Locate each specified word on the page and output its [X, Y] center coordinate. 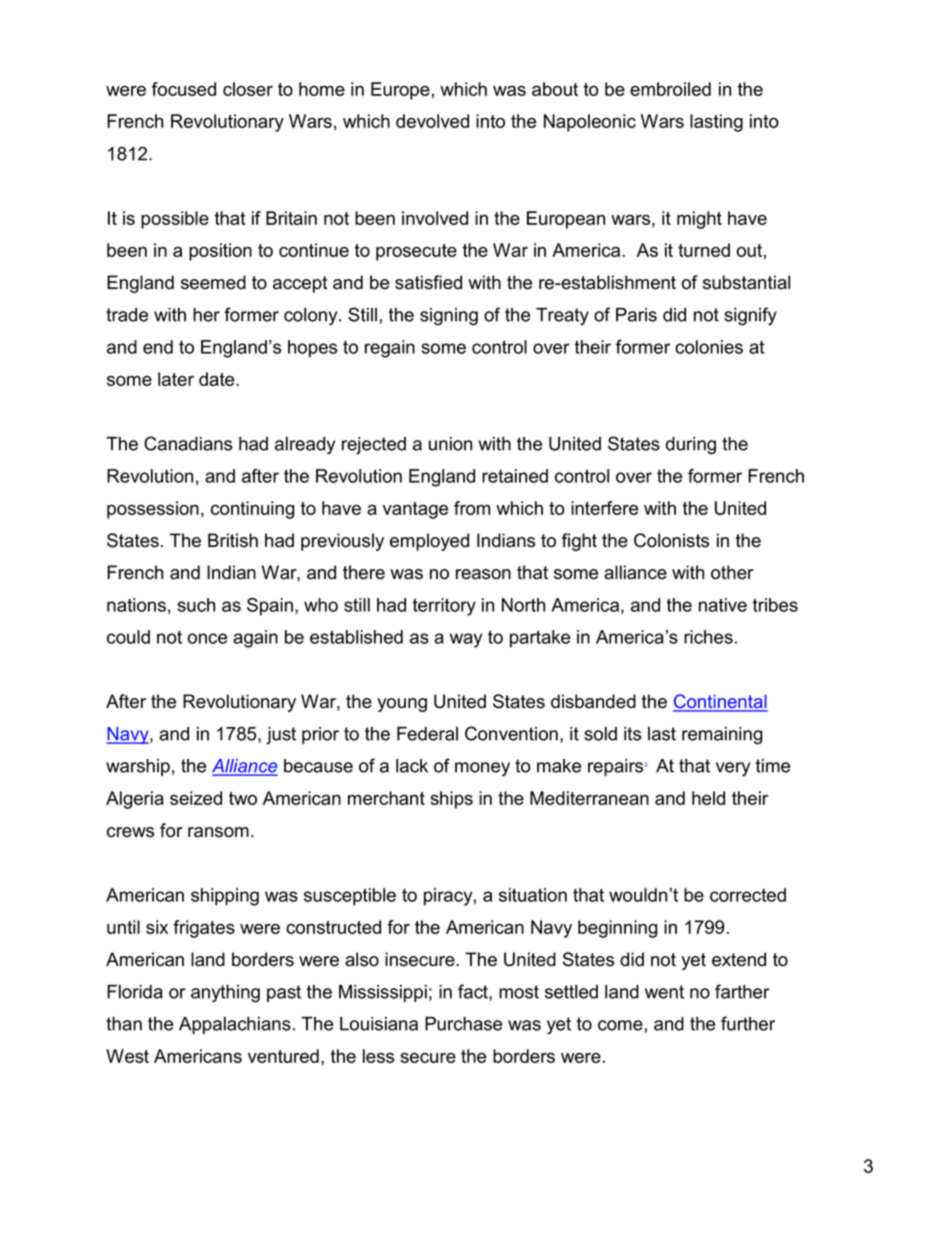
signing [449, 317]
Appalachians [235, 1025]
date [218, 379]
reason [483, 574]
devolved [432, 121]
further [748, 1023]
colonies [709, 347]
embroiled [670, 89]
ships [451, 800]
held [708, 798]
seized [196, 798]
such [196, 605]
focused [184, 89]
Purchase [463, 1024]
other [732, 572]
